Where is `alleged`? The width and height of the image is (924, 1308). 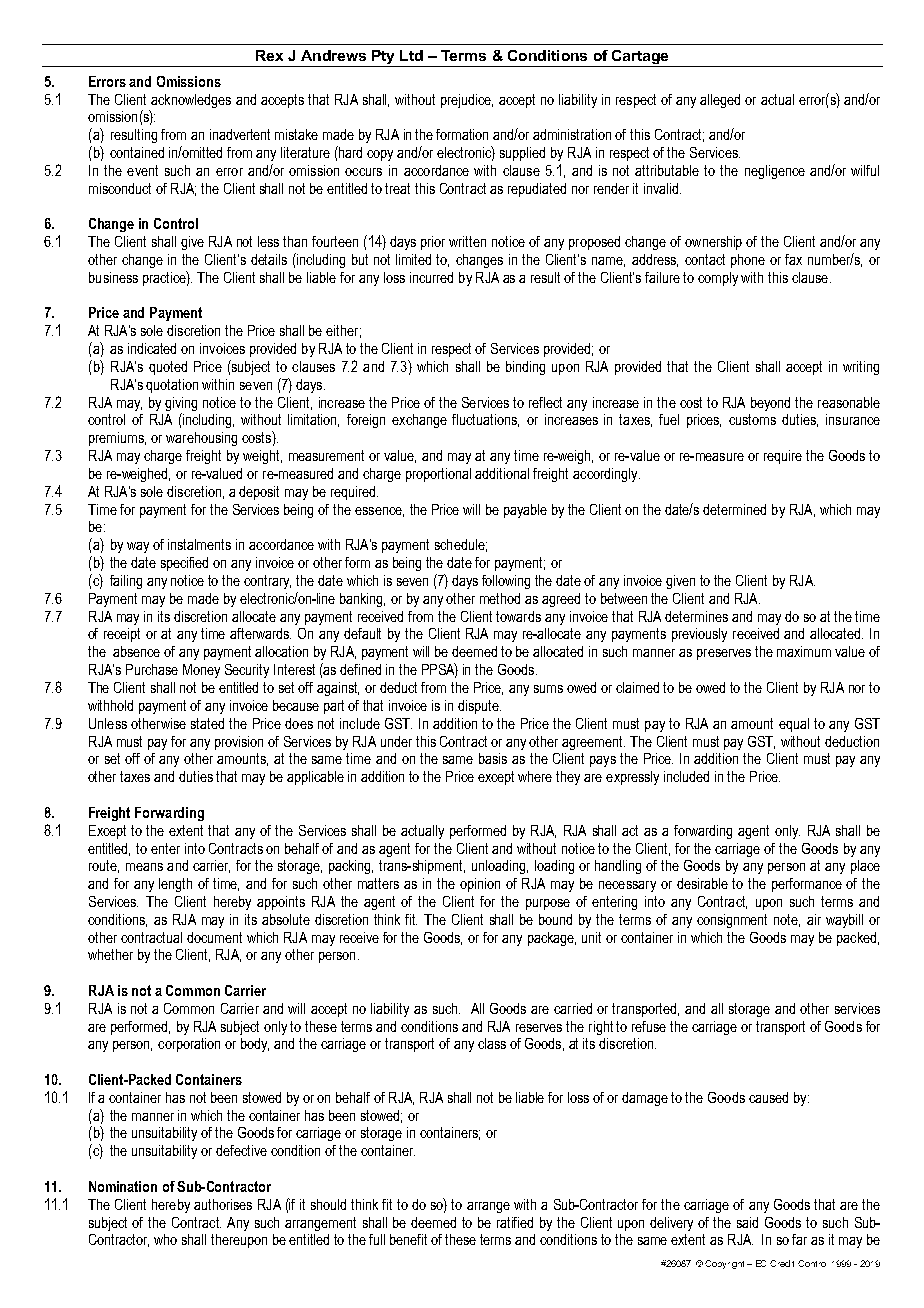
alleged is located at coordinates (720, 101).
